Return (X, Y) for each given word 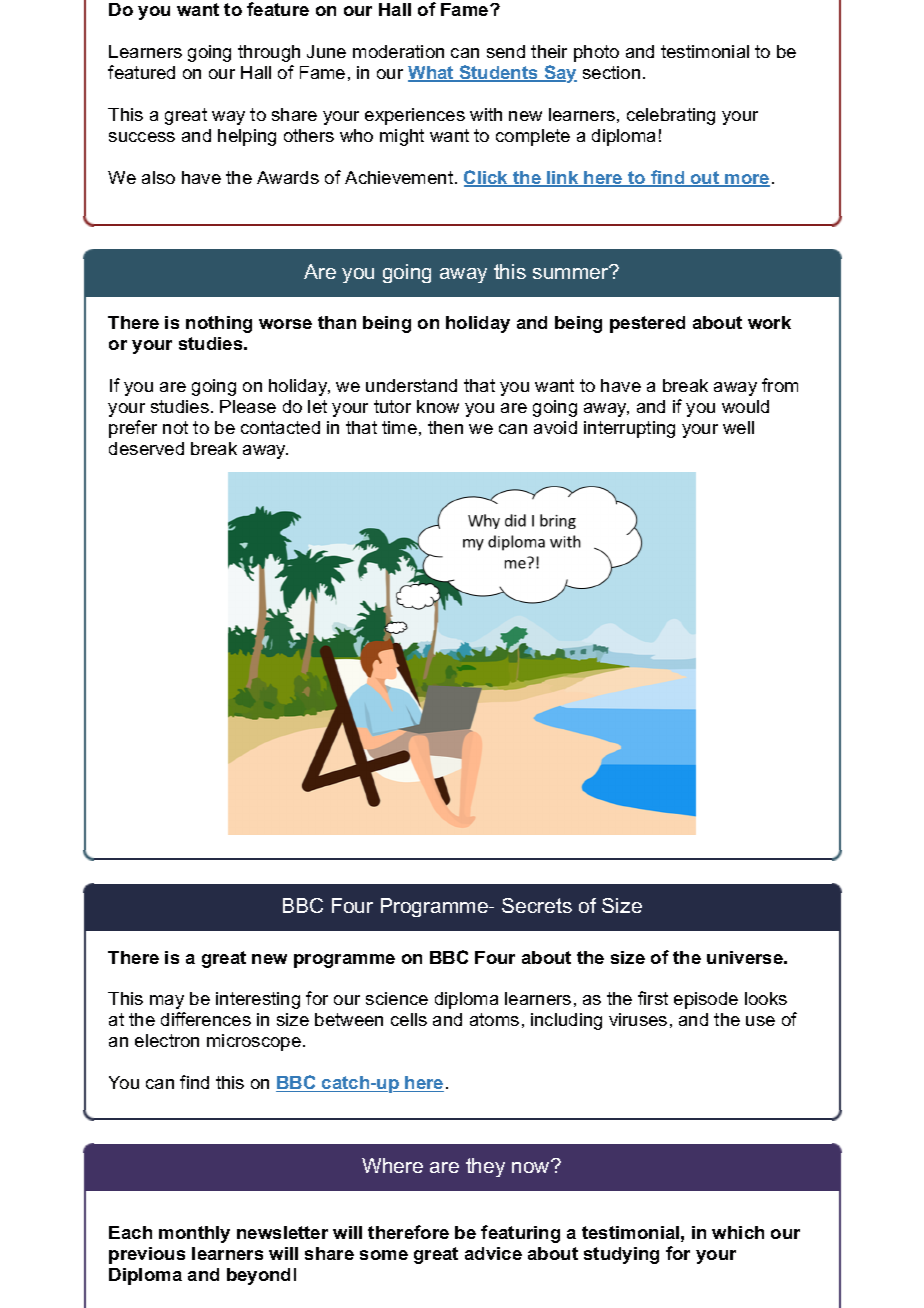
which (738, 1232)
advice (493, 1253)
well (738, 427)
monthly (194, 1234)
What (432, 74)
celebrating (671, 116)
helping (247, 137)
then (445, 427)
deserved (146, 448)
